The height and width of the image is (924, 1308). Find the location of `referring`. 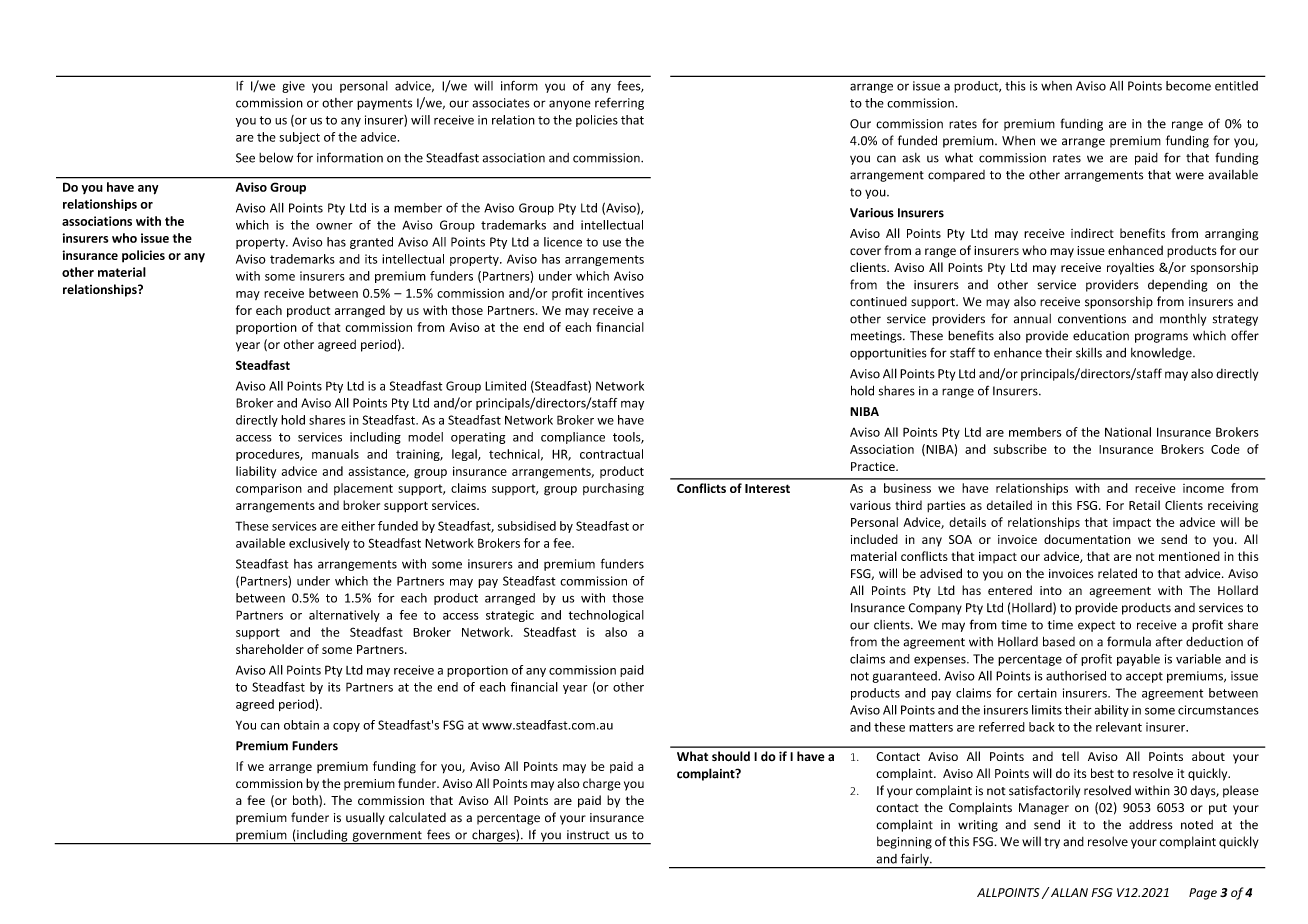

referring is located at coordinates (619, 103).
